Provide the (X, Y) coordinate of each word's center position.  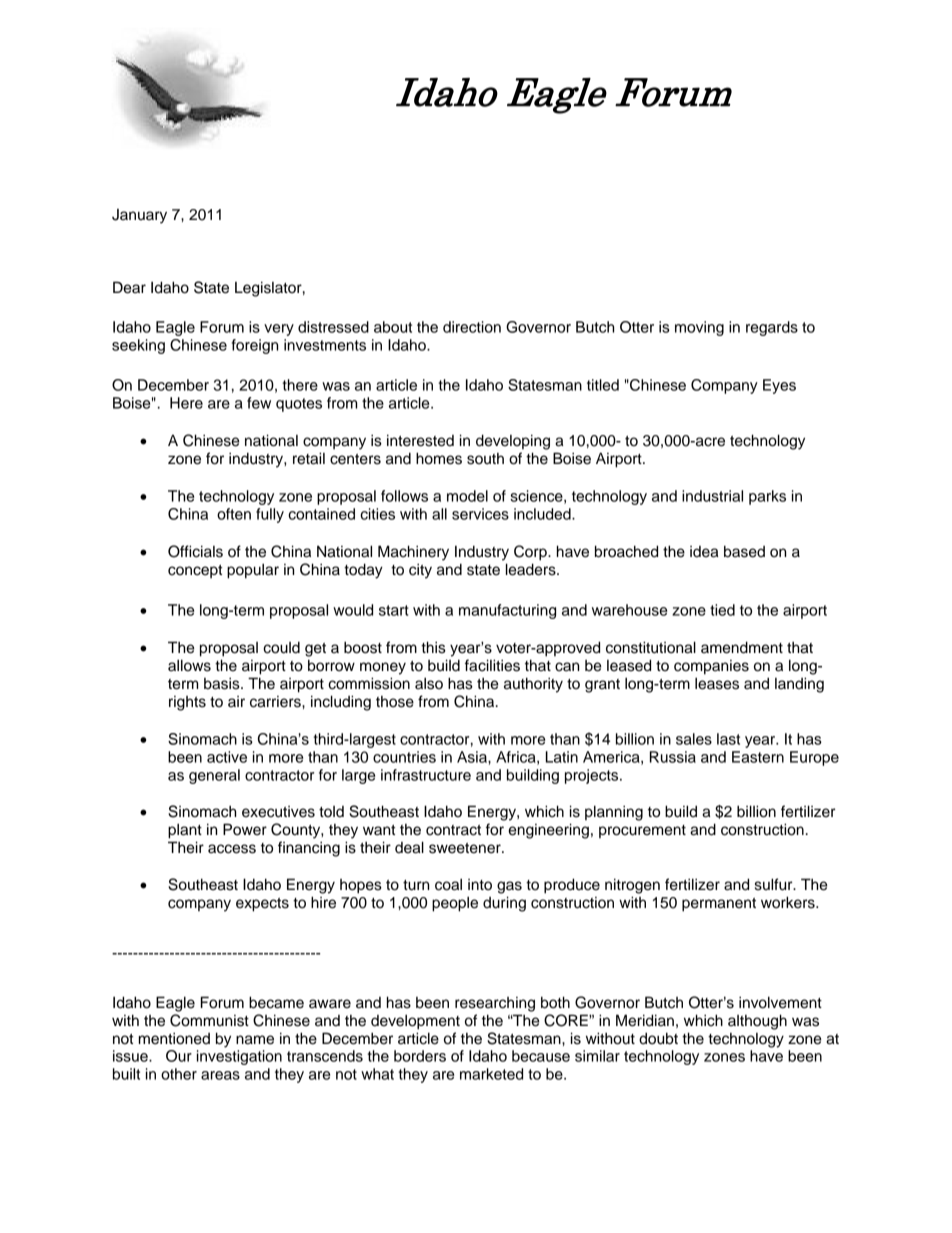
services (480, 514)
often (234, 514)
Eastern (758, 757)
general (214, 776)
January (139, 216)
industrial (712, 496)
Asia (473, 757)
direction (472, 327)
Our (179, 1056)
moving (699, 328)
